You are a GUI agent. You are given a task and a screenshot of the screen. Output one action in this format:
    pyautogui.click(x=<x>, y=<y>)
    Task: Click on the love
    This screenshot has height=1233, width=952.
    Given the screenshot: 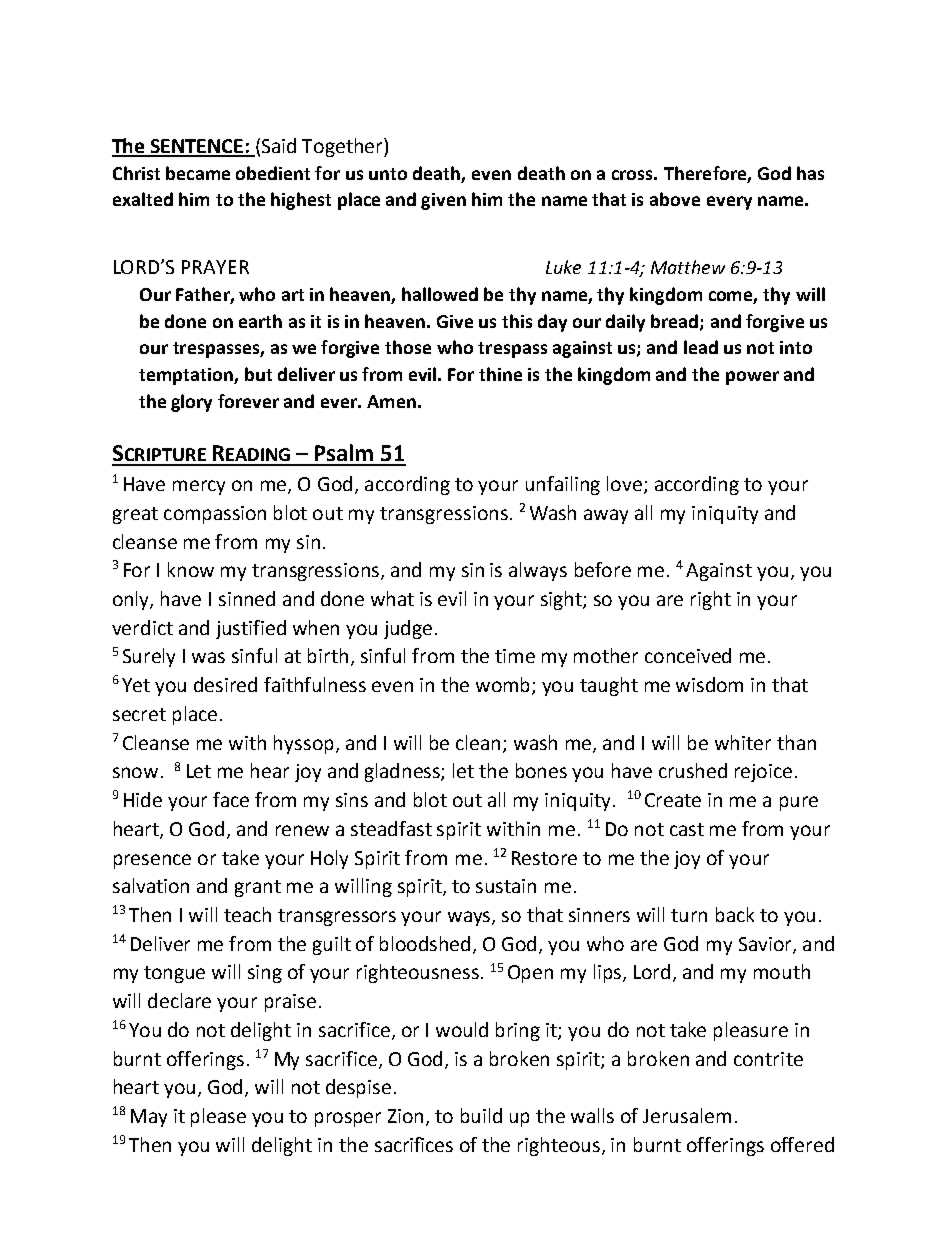 What is the action you would take?
    pyautogui.click(x=626, y=485)
